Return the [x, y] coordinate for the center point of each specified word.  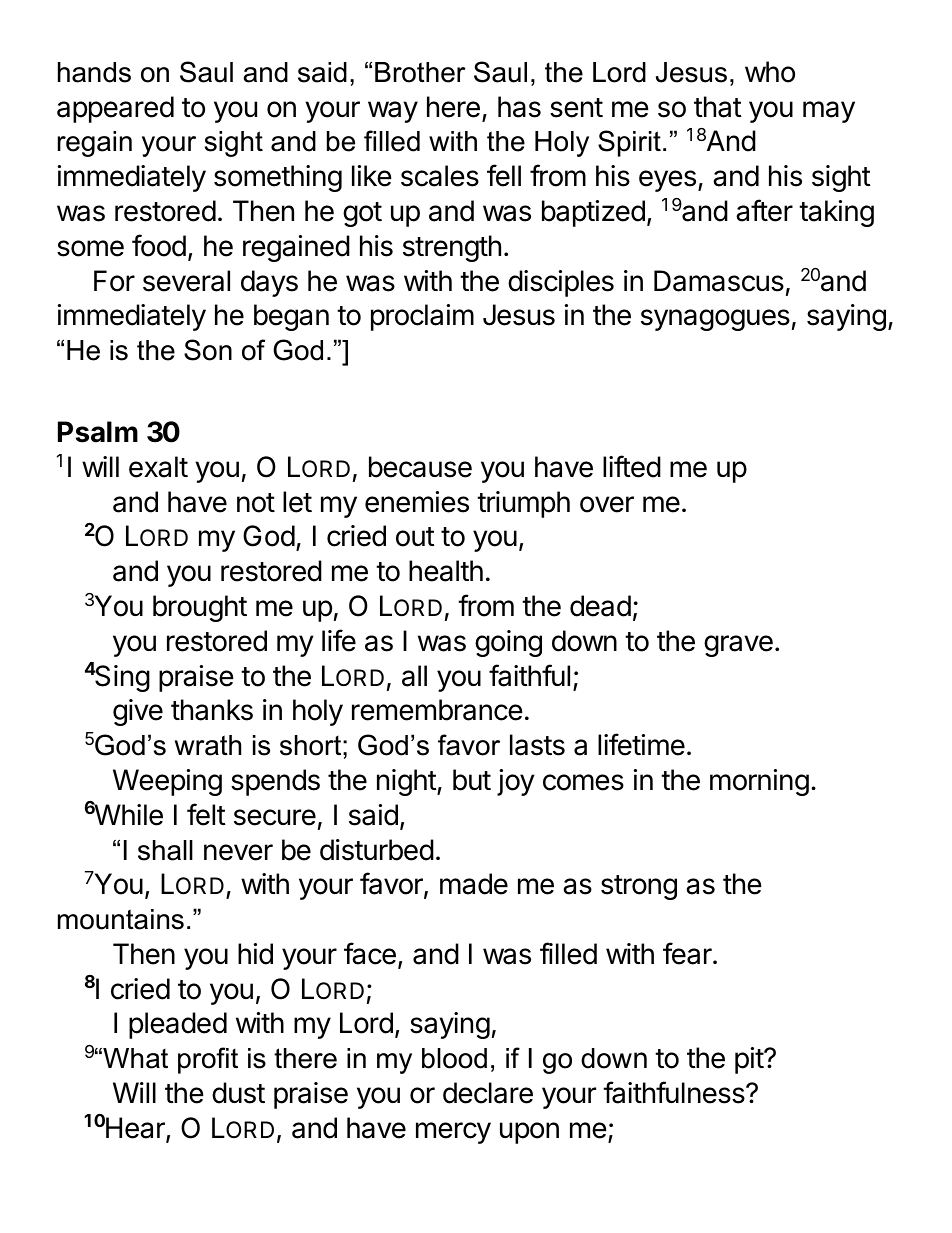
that [718, 107]
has [519, 107]
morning [759, 782]
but [472, 780]
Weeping [167, 782]
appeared [115, 109]
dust [238, 1093]
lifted [632, 466]
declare [488, 1093]
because [420, 467]
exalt [158, 467]
